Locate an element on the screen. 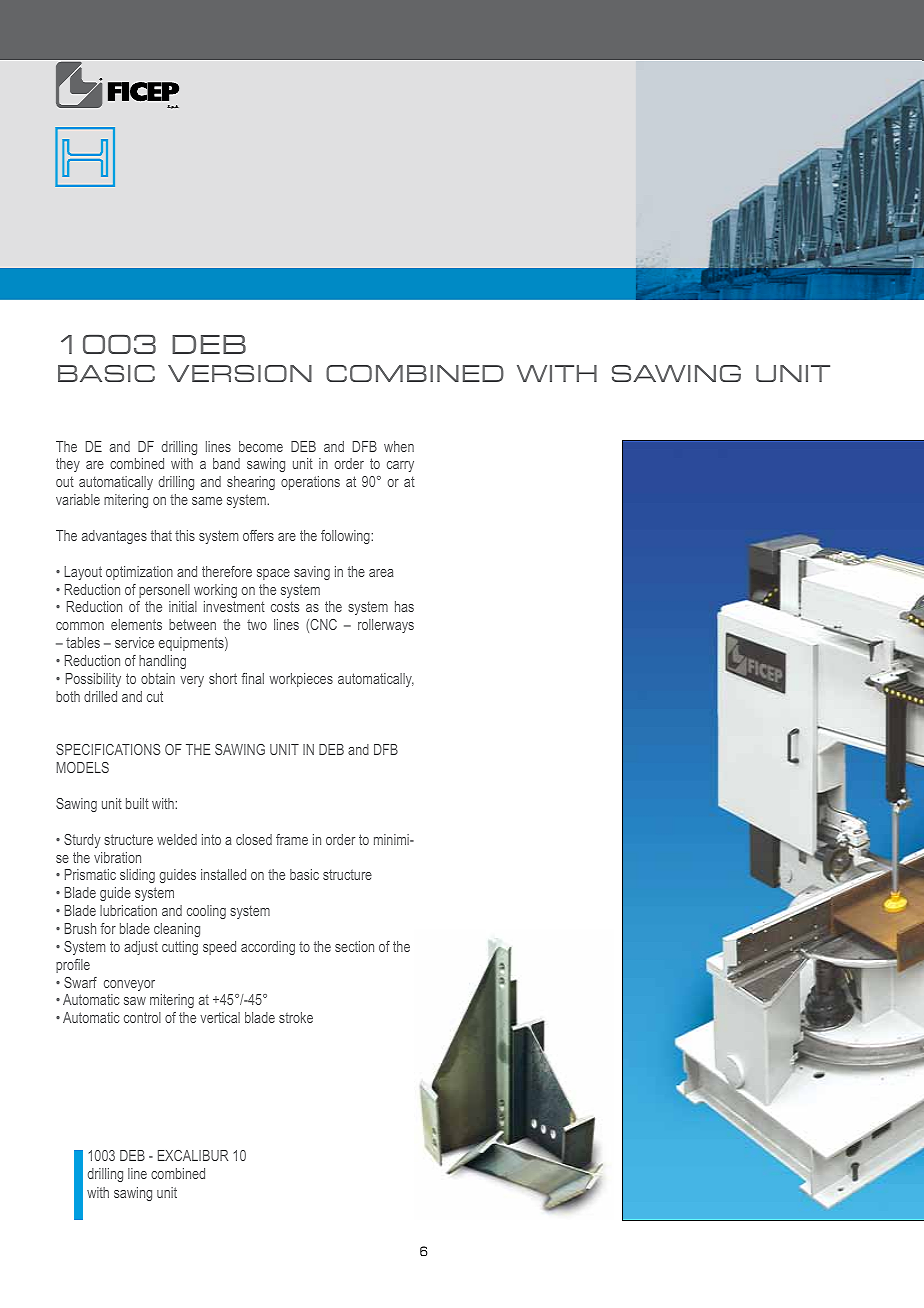  VERSION is located at coordinates (240, 373).
